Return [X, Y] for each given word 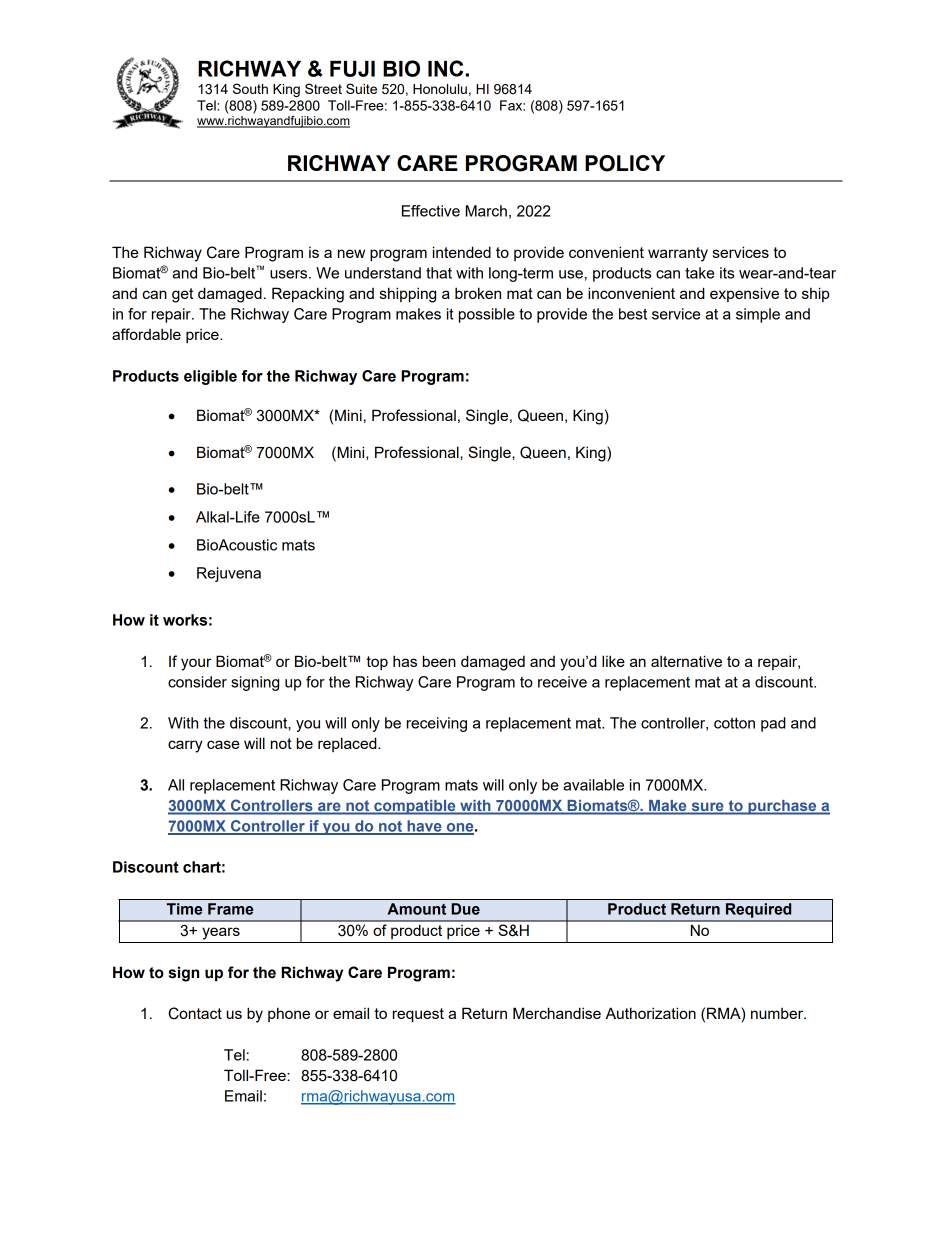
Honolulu [440, 89]
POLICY [625, 163]
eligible [210, 377]
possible [487, 315]
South [250, 88]
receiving [437, 724]
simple [758, 315]
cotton [734, 723]
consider [197, 682]
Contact [195, 1013]
